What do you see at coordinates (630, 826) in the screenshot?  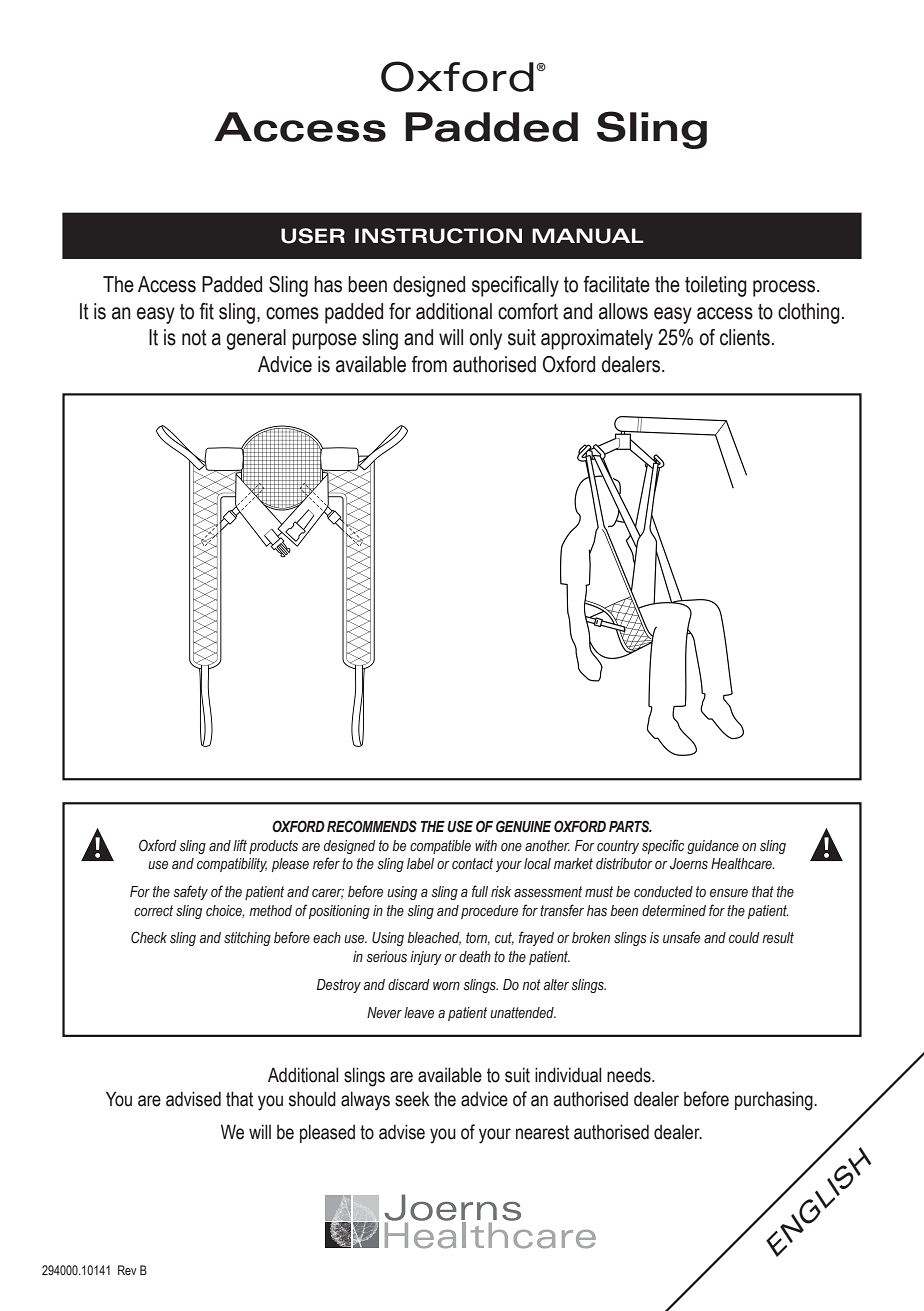 I see `PARTS` at bounding box center [630, 826].
